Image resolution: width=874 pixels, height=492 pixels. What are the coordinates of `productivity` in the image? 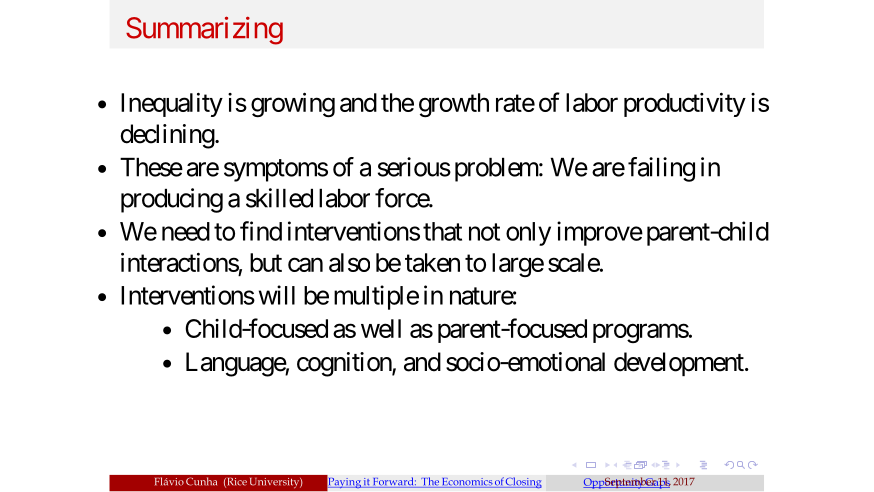 It's located at (685, 105).
